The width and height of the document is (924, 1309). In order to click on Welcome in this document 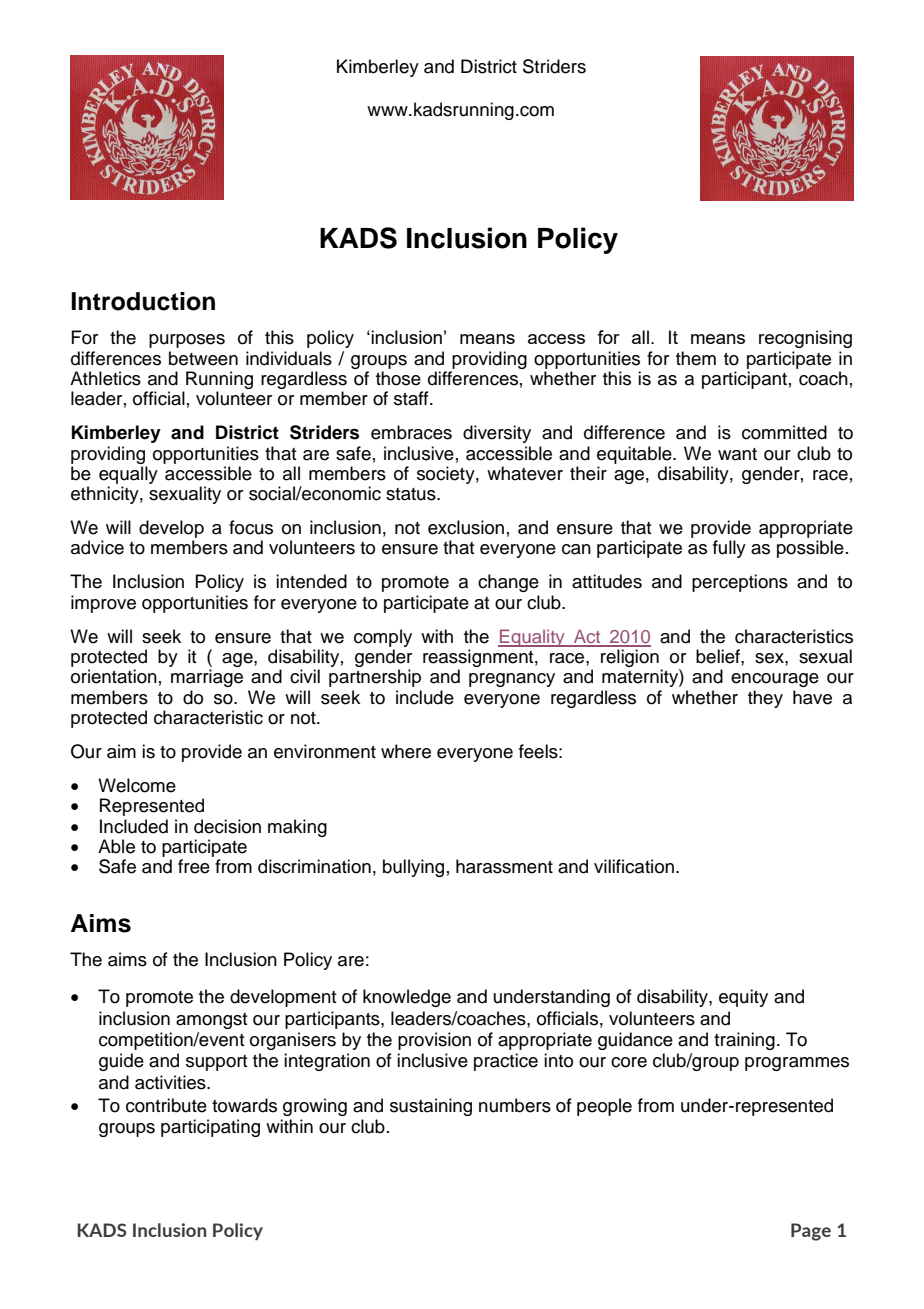, I will do `click(137, 785)`.
